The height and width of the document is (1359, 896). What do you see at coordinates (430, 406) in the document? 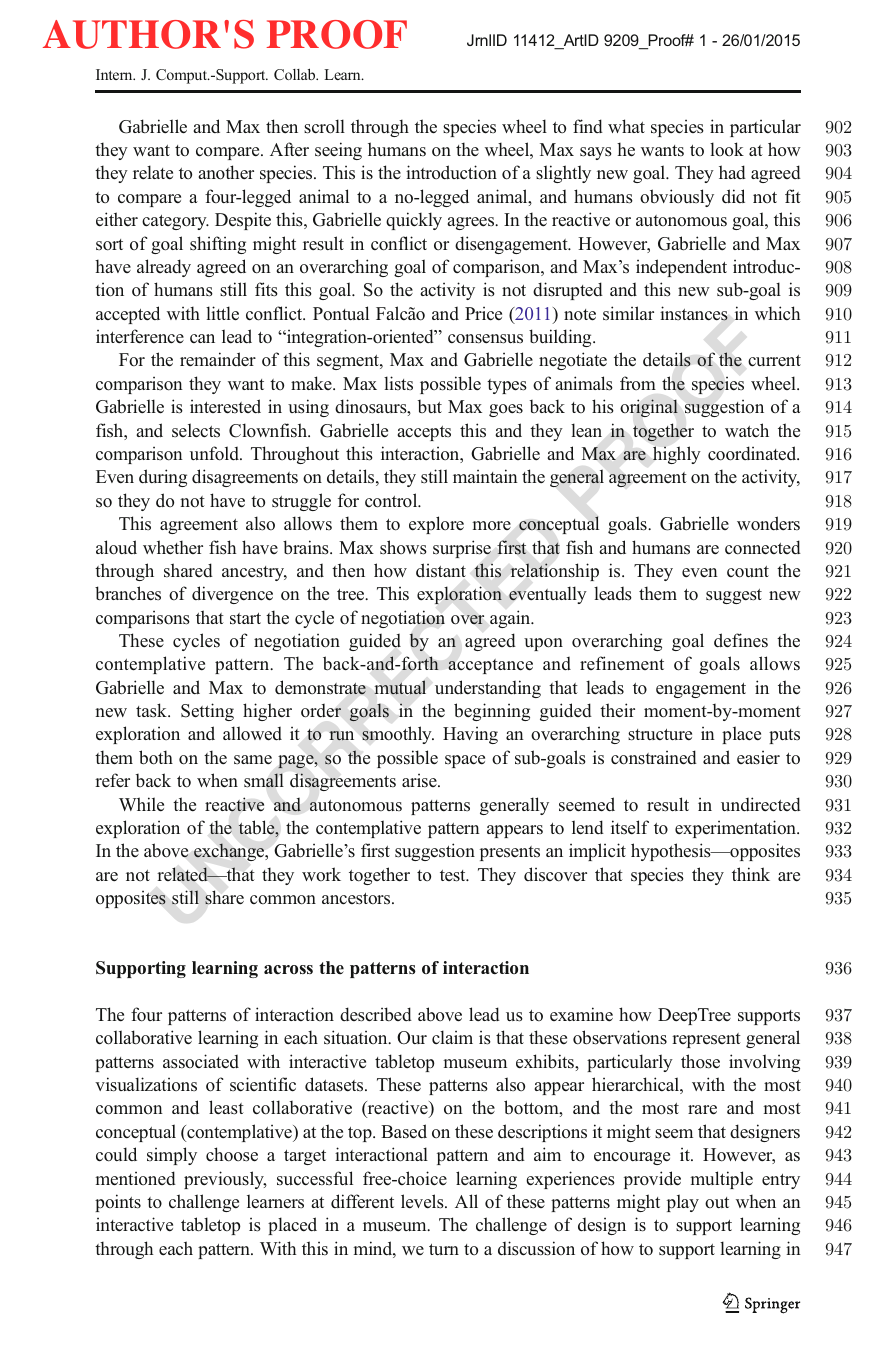
I see `but` at bounding box center [430, 406].
